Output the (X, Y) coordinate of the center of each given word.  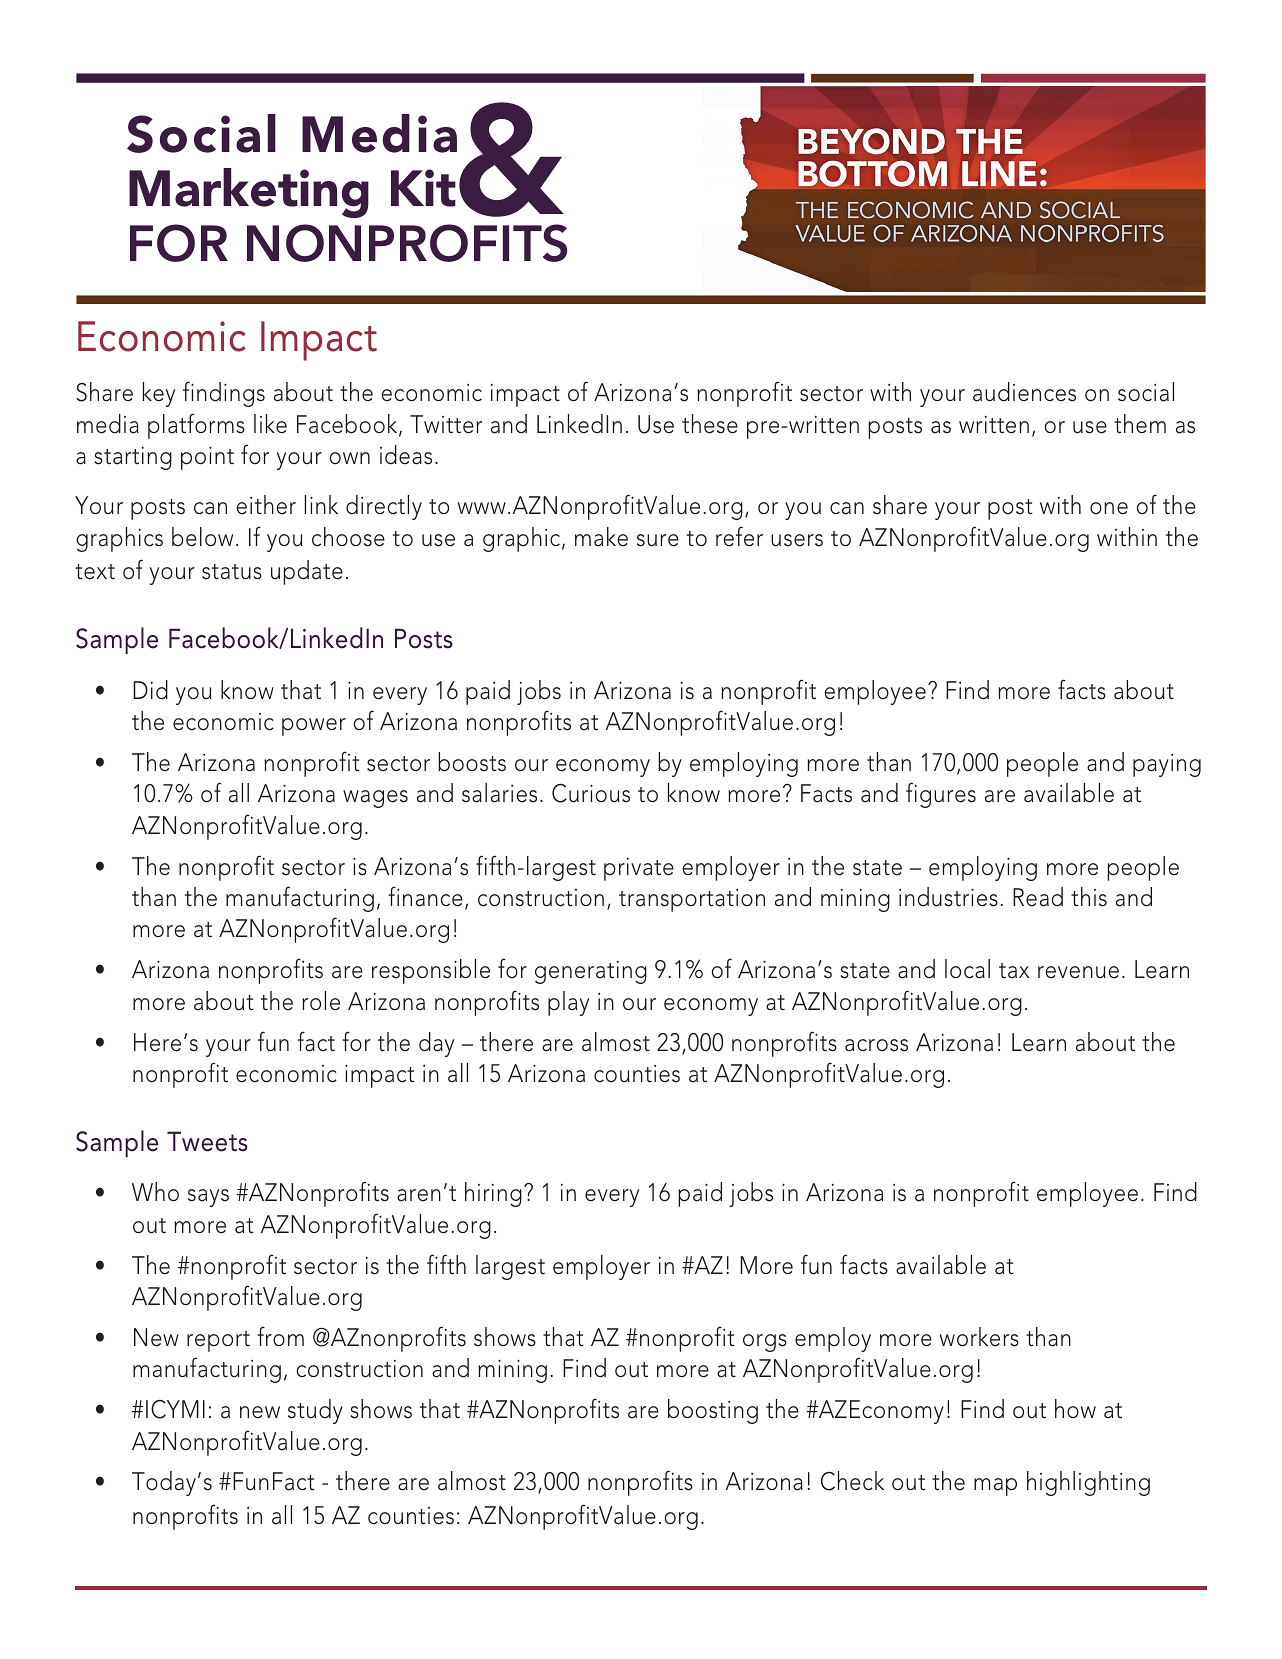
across (876, 1045)
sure (658, 540)
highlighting (1088, 1483)
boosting (713, 1411)
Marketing (249, 193)
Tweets (207, 1141)
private (639, 869)
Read (1038, 897)
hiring (493, 1194)
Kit (423, 188)
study (315, 1411)
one (1109, 508)
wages (375, 799)
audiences (1024, 392)
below (202, 537)
